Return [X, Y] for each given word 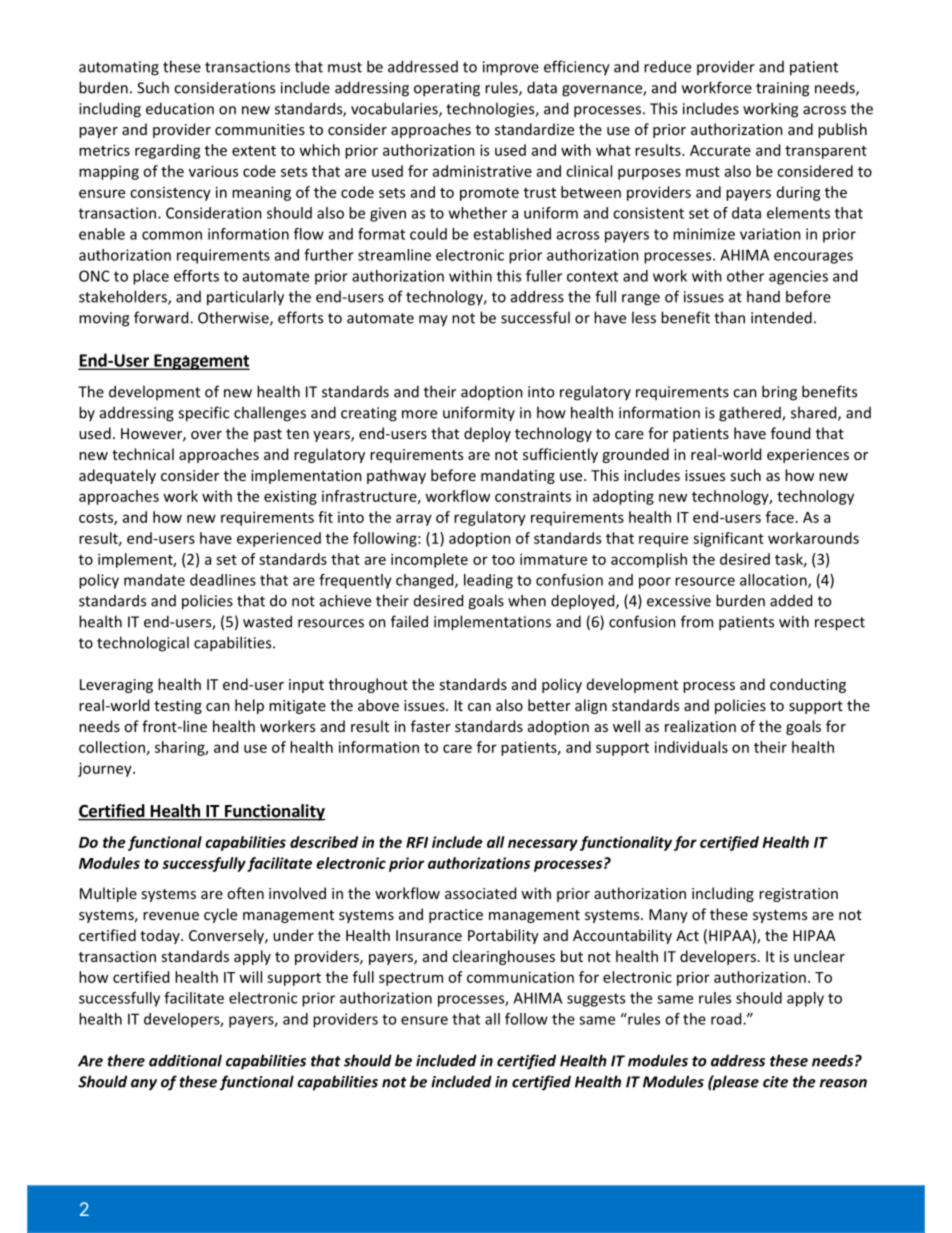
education [180, 108]
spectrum [411, 979]
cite [775, 1082]
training [782, 89]
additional [185, 1060]
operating [447, 89]
